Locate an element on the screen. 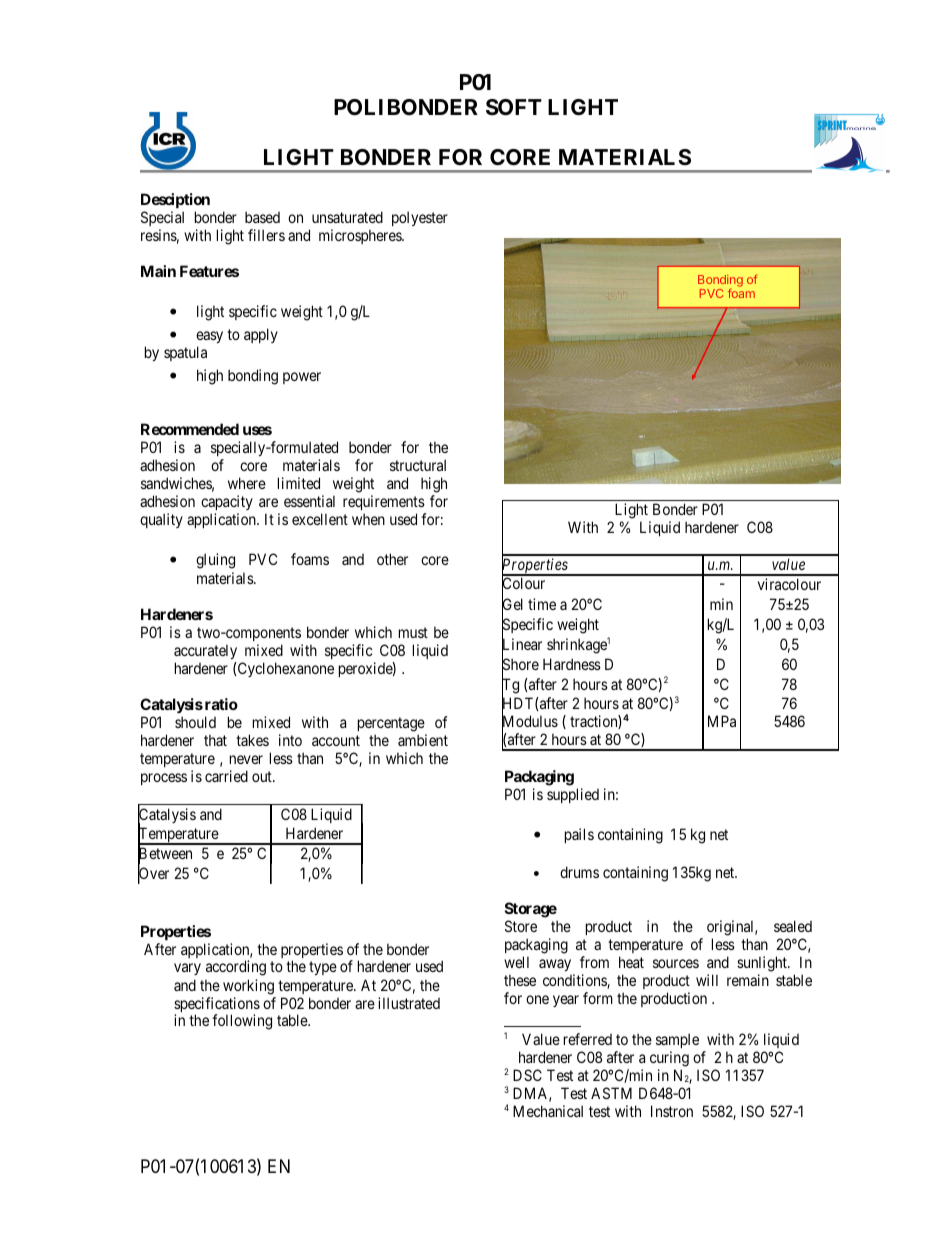 This screenshot has height=1233, width=952. accurately is located at coordinates (205, 651).
